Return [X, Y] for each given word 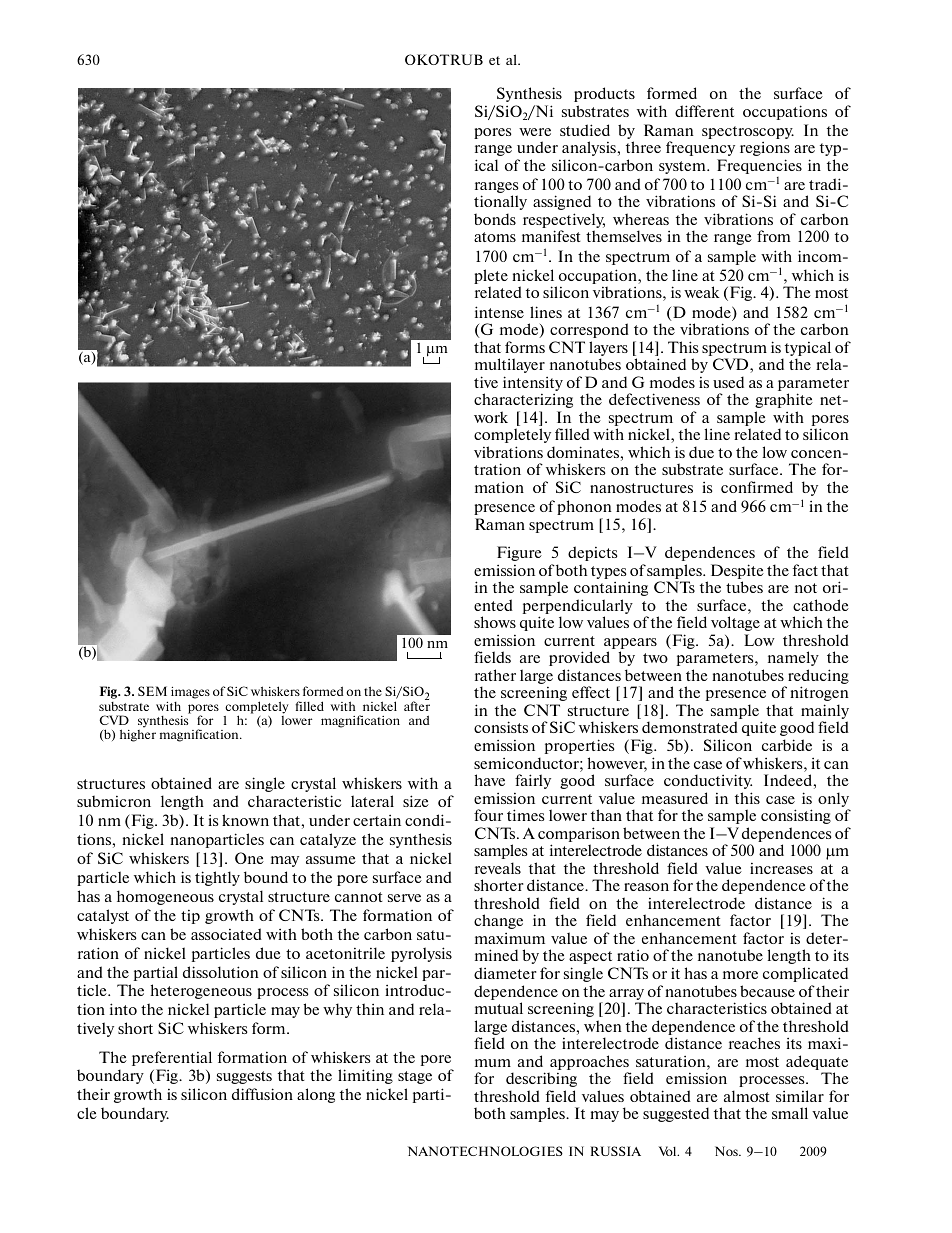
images [190, 693]
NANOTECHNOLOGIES [485, 1151]
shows [495, 622]
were [535, 132]
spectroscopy [748, 132]
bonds [495, 219]
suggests [244, 1077]
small [790, 1113]
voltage [735, 623]
